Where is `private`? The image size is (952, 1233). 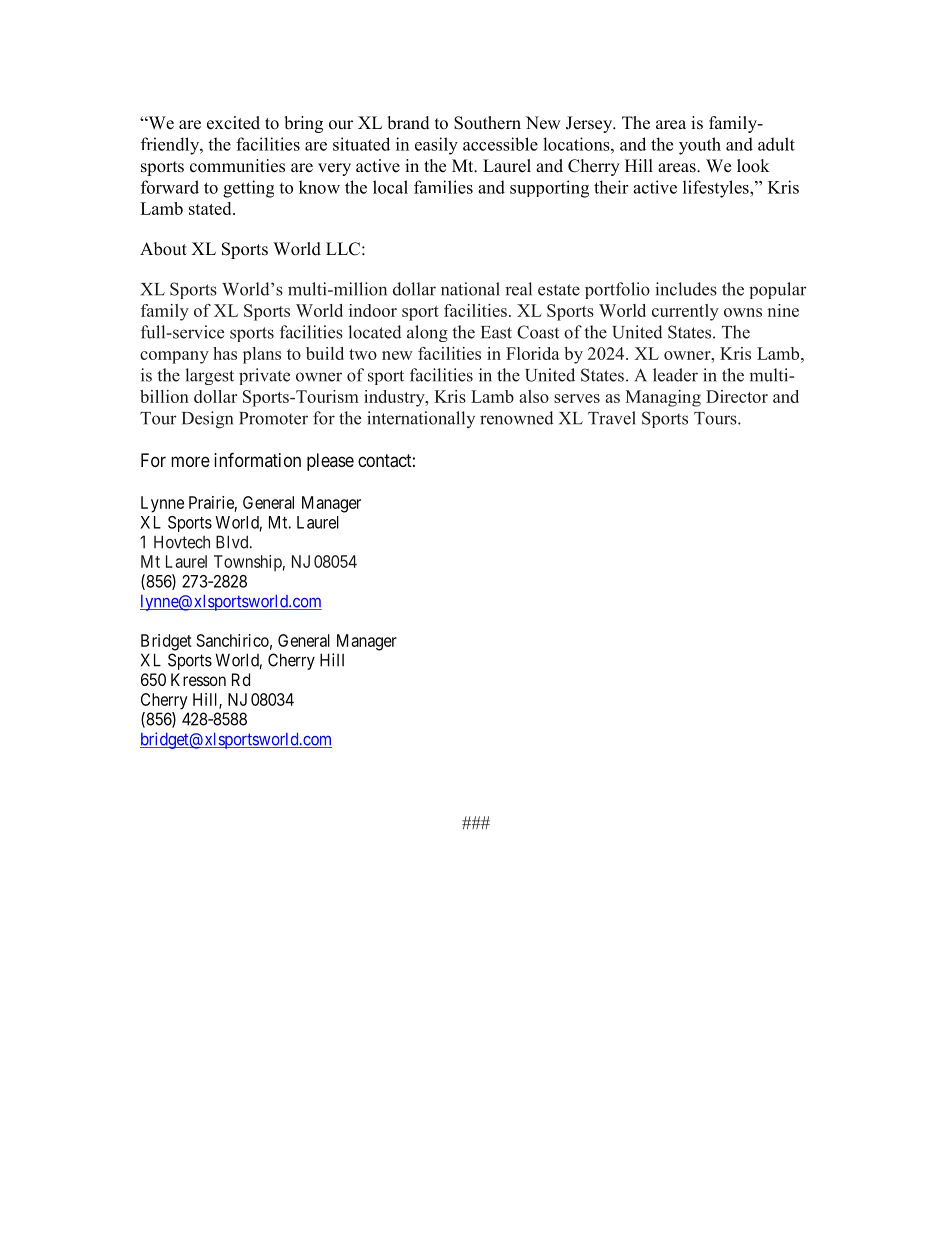
private is located at coordinates (264, 376).
